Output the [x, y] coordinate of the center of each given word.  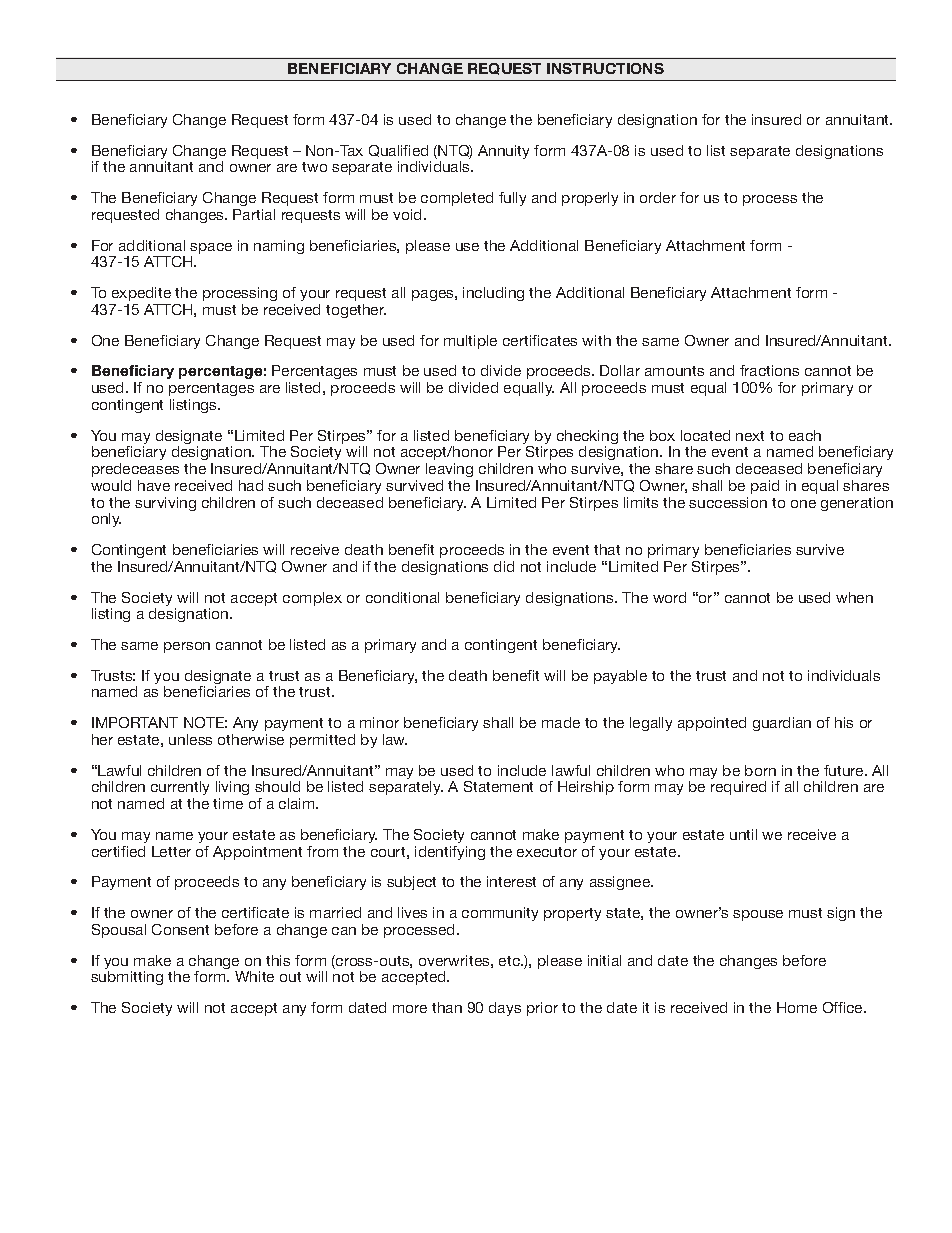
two [314, 167]
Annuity [503, 152]
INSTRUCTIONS [605, 68]
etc [510, 961]
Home [797, 1007]
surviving [165, 504]
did [504, 566]
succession [728, 502]
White [254, 976]
